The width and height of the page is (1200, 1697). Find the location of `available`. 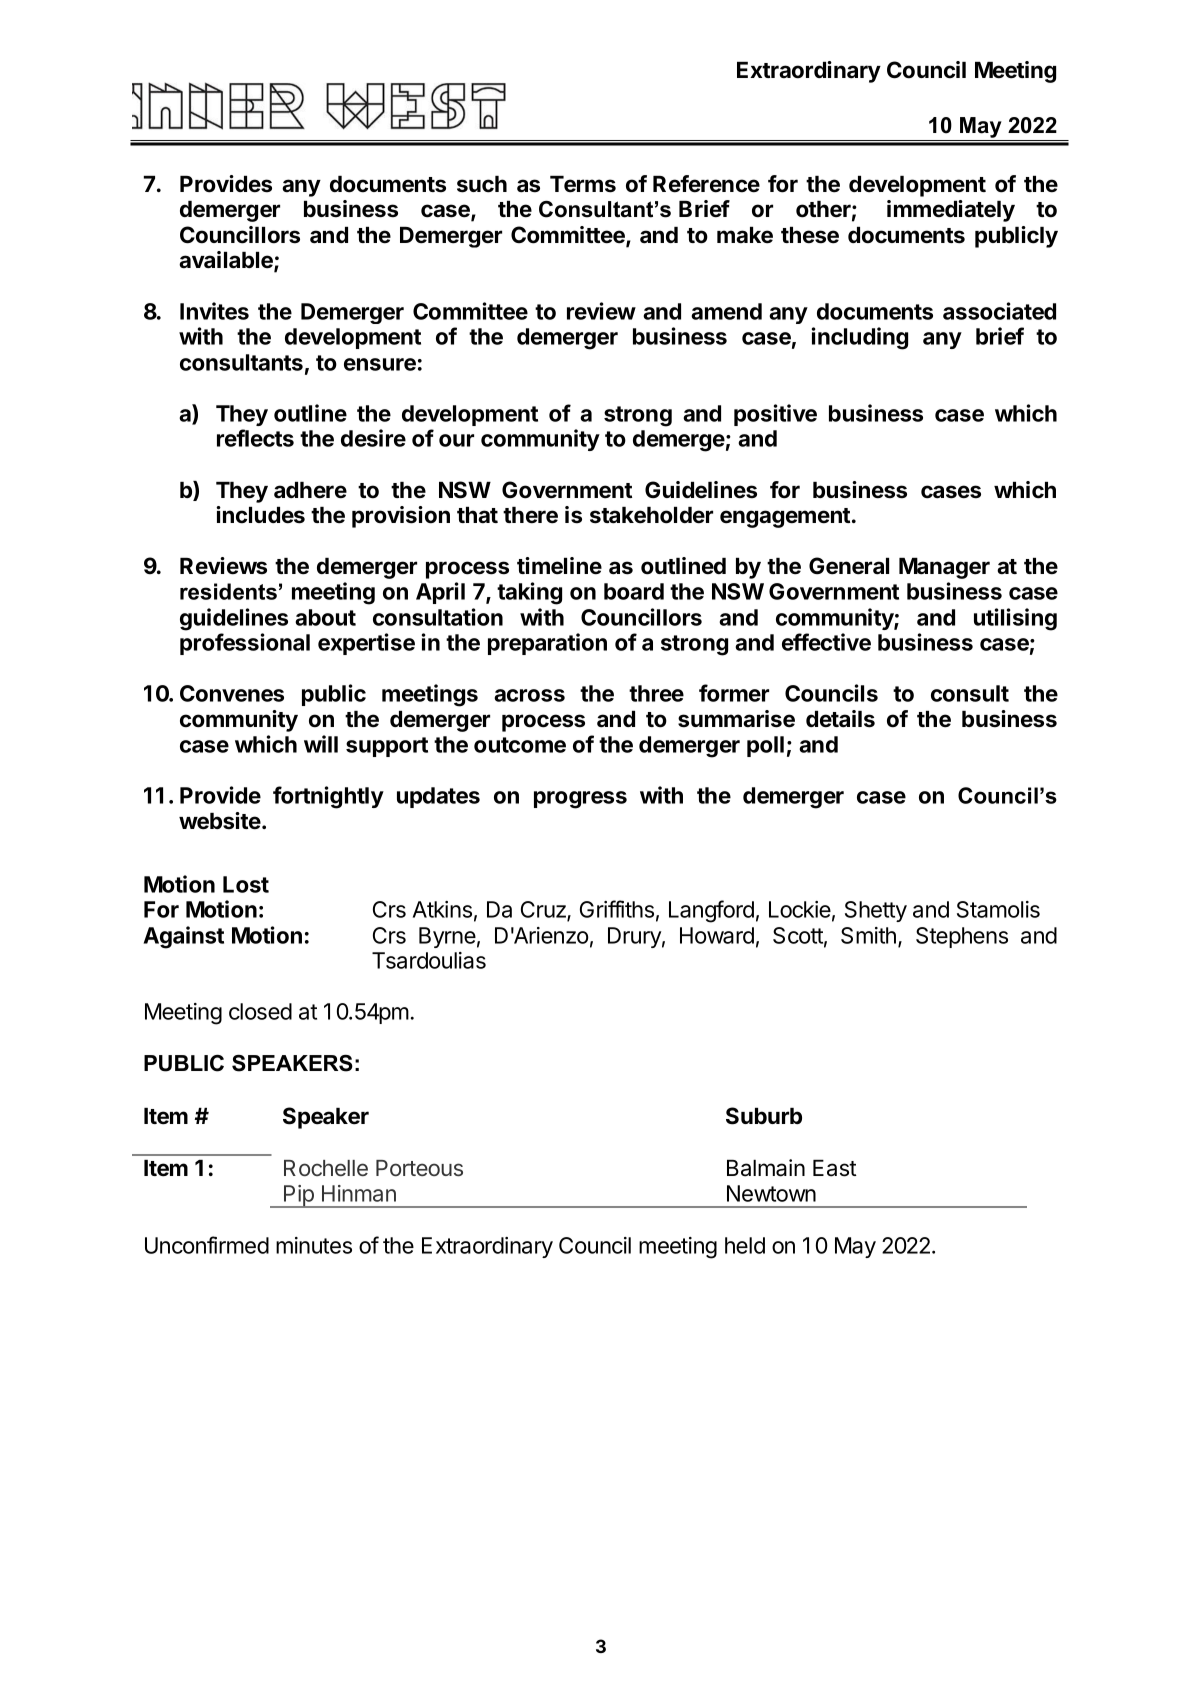

available is located at coordinates (227, 261).
